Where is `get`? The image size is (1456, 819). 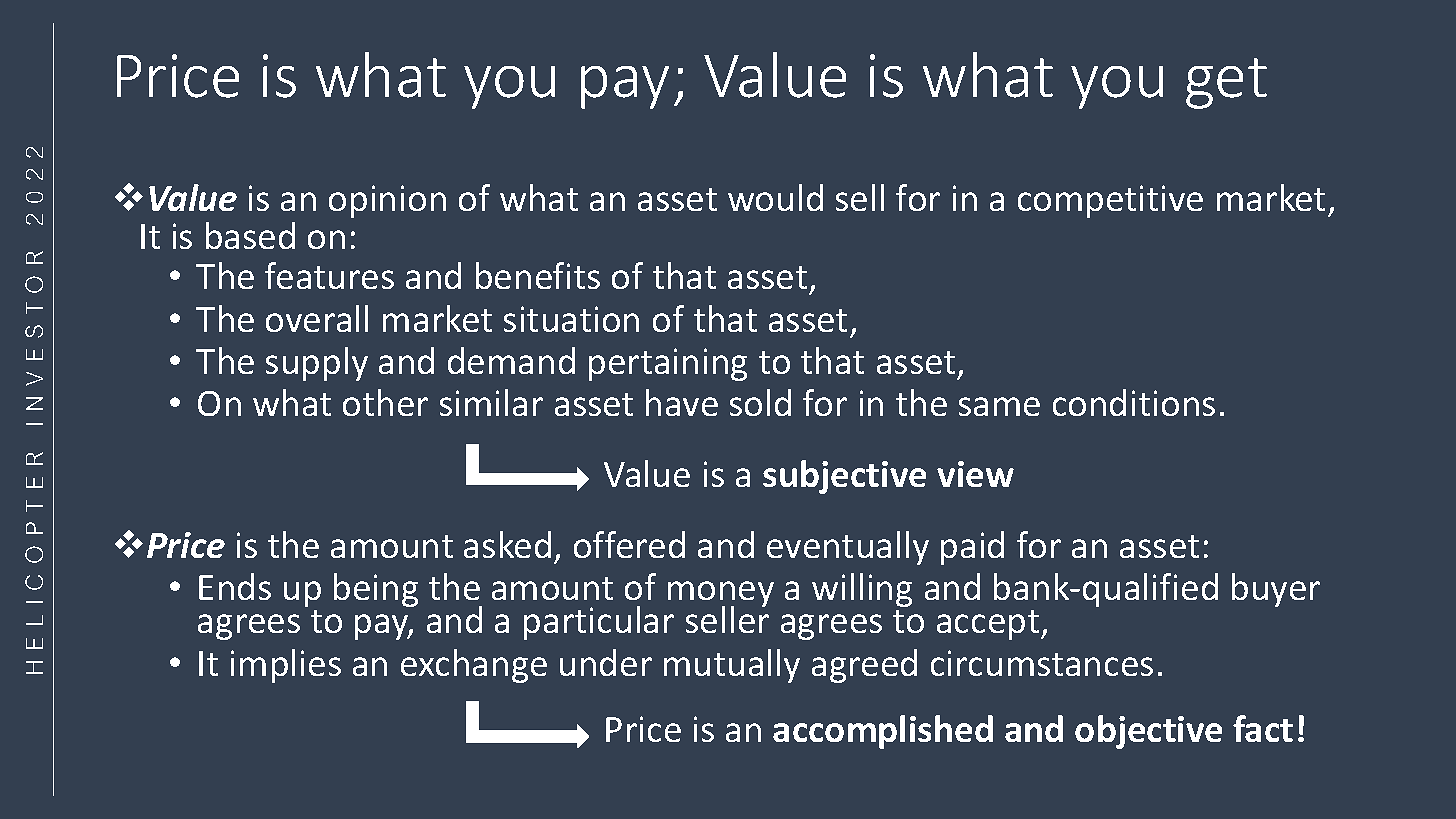 get is located at coordinates (1226, 83).
